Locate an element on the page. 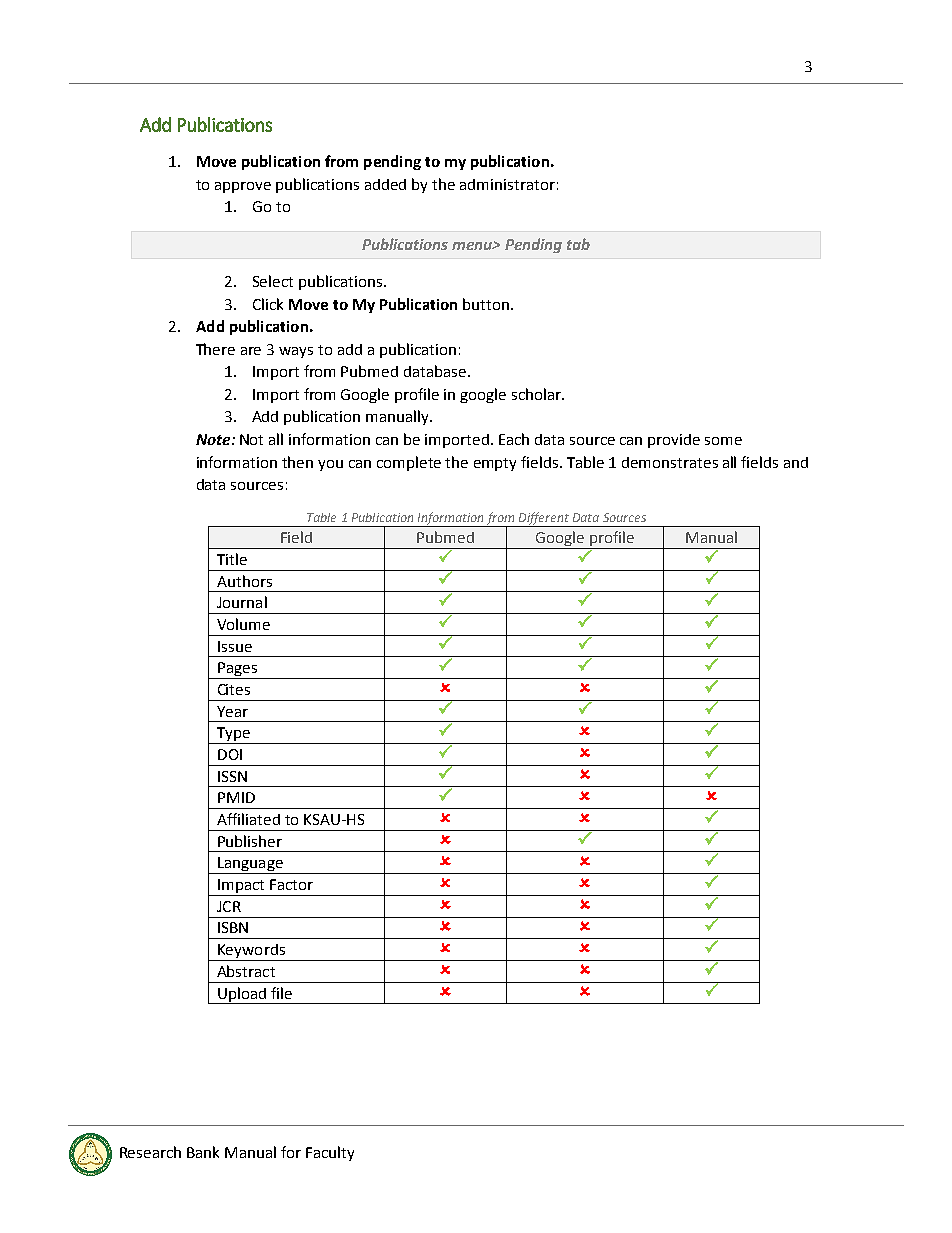 This image has height=1233, width=952. scholar is located at coordinates (538, 394).
